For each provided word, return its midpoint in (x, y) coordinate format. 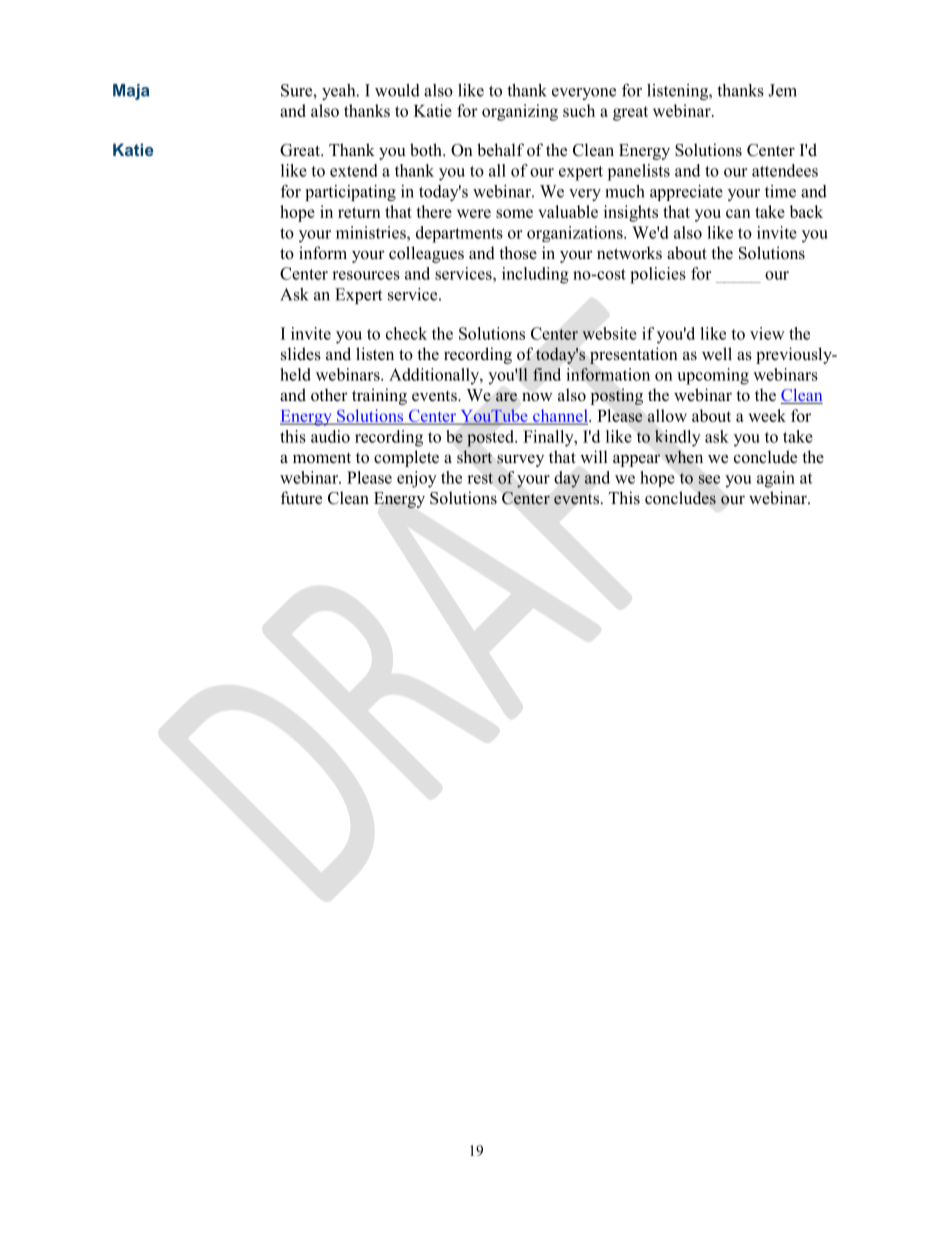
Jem (782, 90)
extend (354, 170)
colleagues (426, 254)
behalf (500, 150)
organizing (520, 112)
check (406, 333)
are (506, 396)
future (301, 498)
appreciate (686, 193)
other (329, 395)
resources (366, 275)
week (767, 415)
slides (301, 354)
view (767, 333)
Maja (131, 92)
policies (658, 275)
